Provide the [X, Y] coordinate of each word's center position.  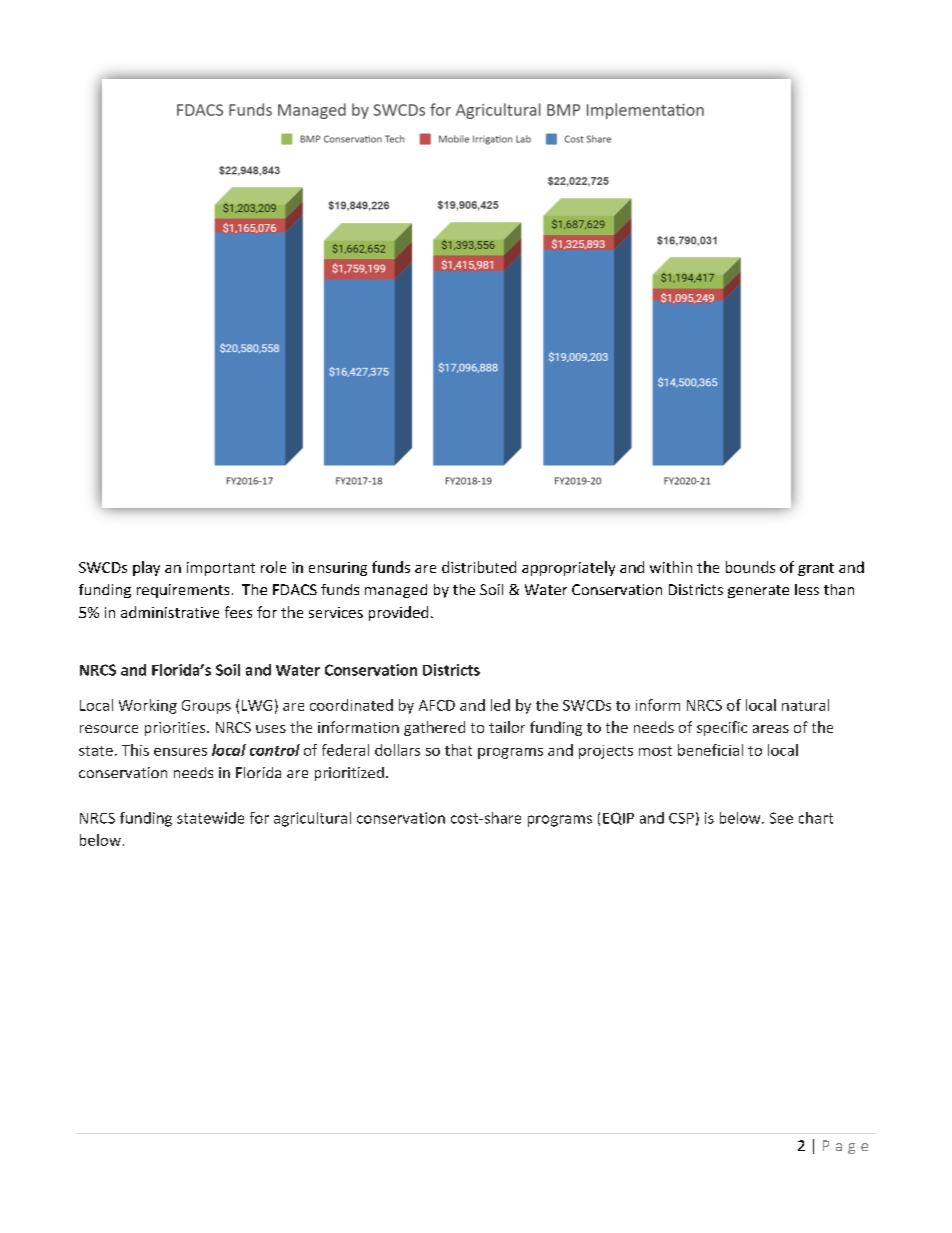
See [781, 818]
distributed [479, 567]
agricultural [312, 819]
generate [758, 591]
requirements [183, 591]
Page [845, 1147]
